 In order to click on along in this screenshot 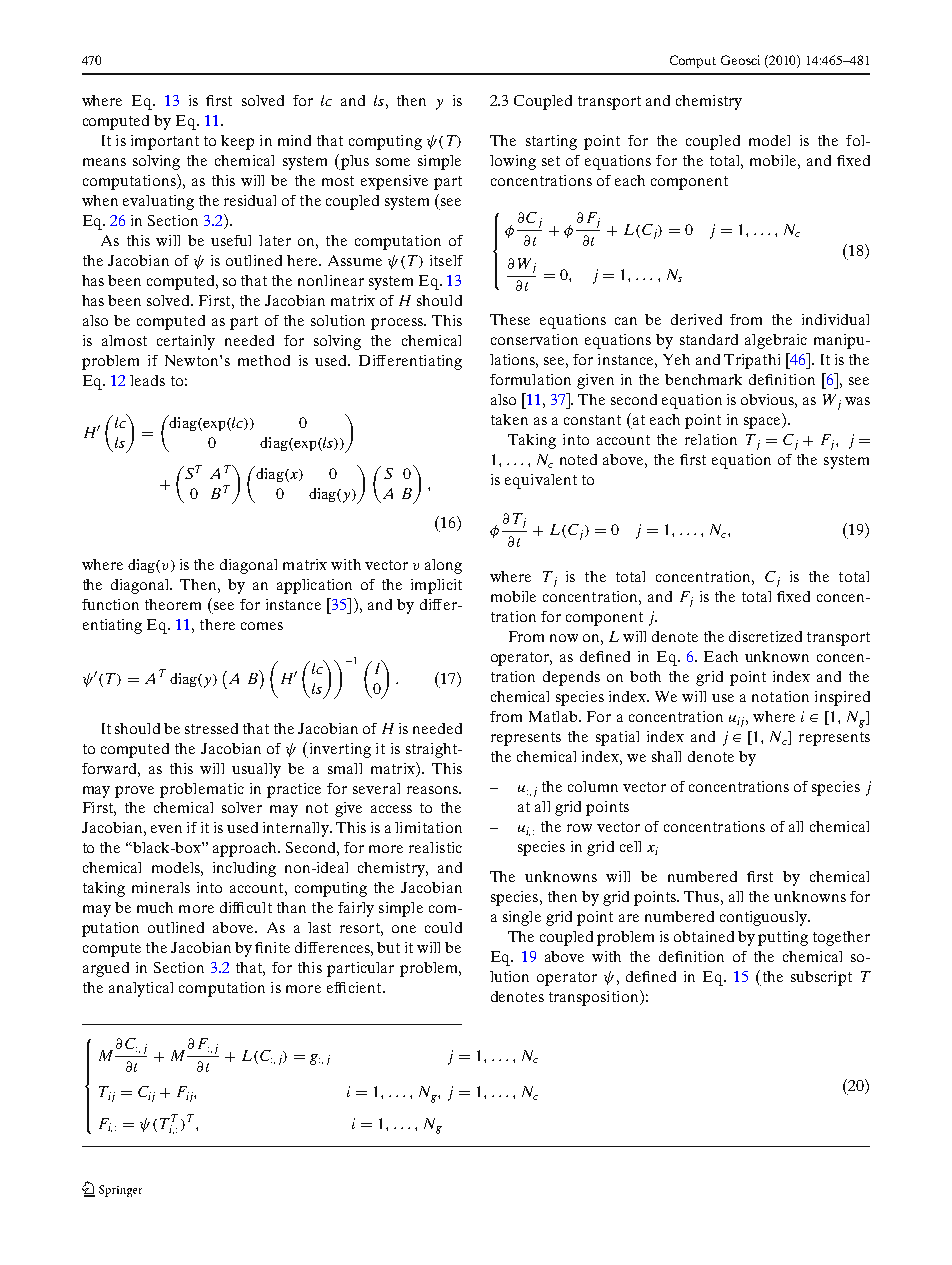, I will do `click(443, 566)`.
